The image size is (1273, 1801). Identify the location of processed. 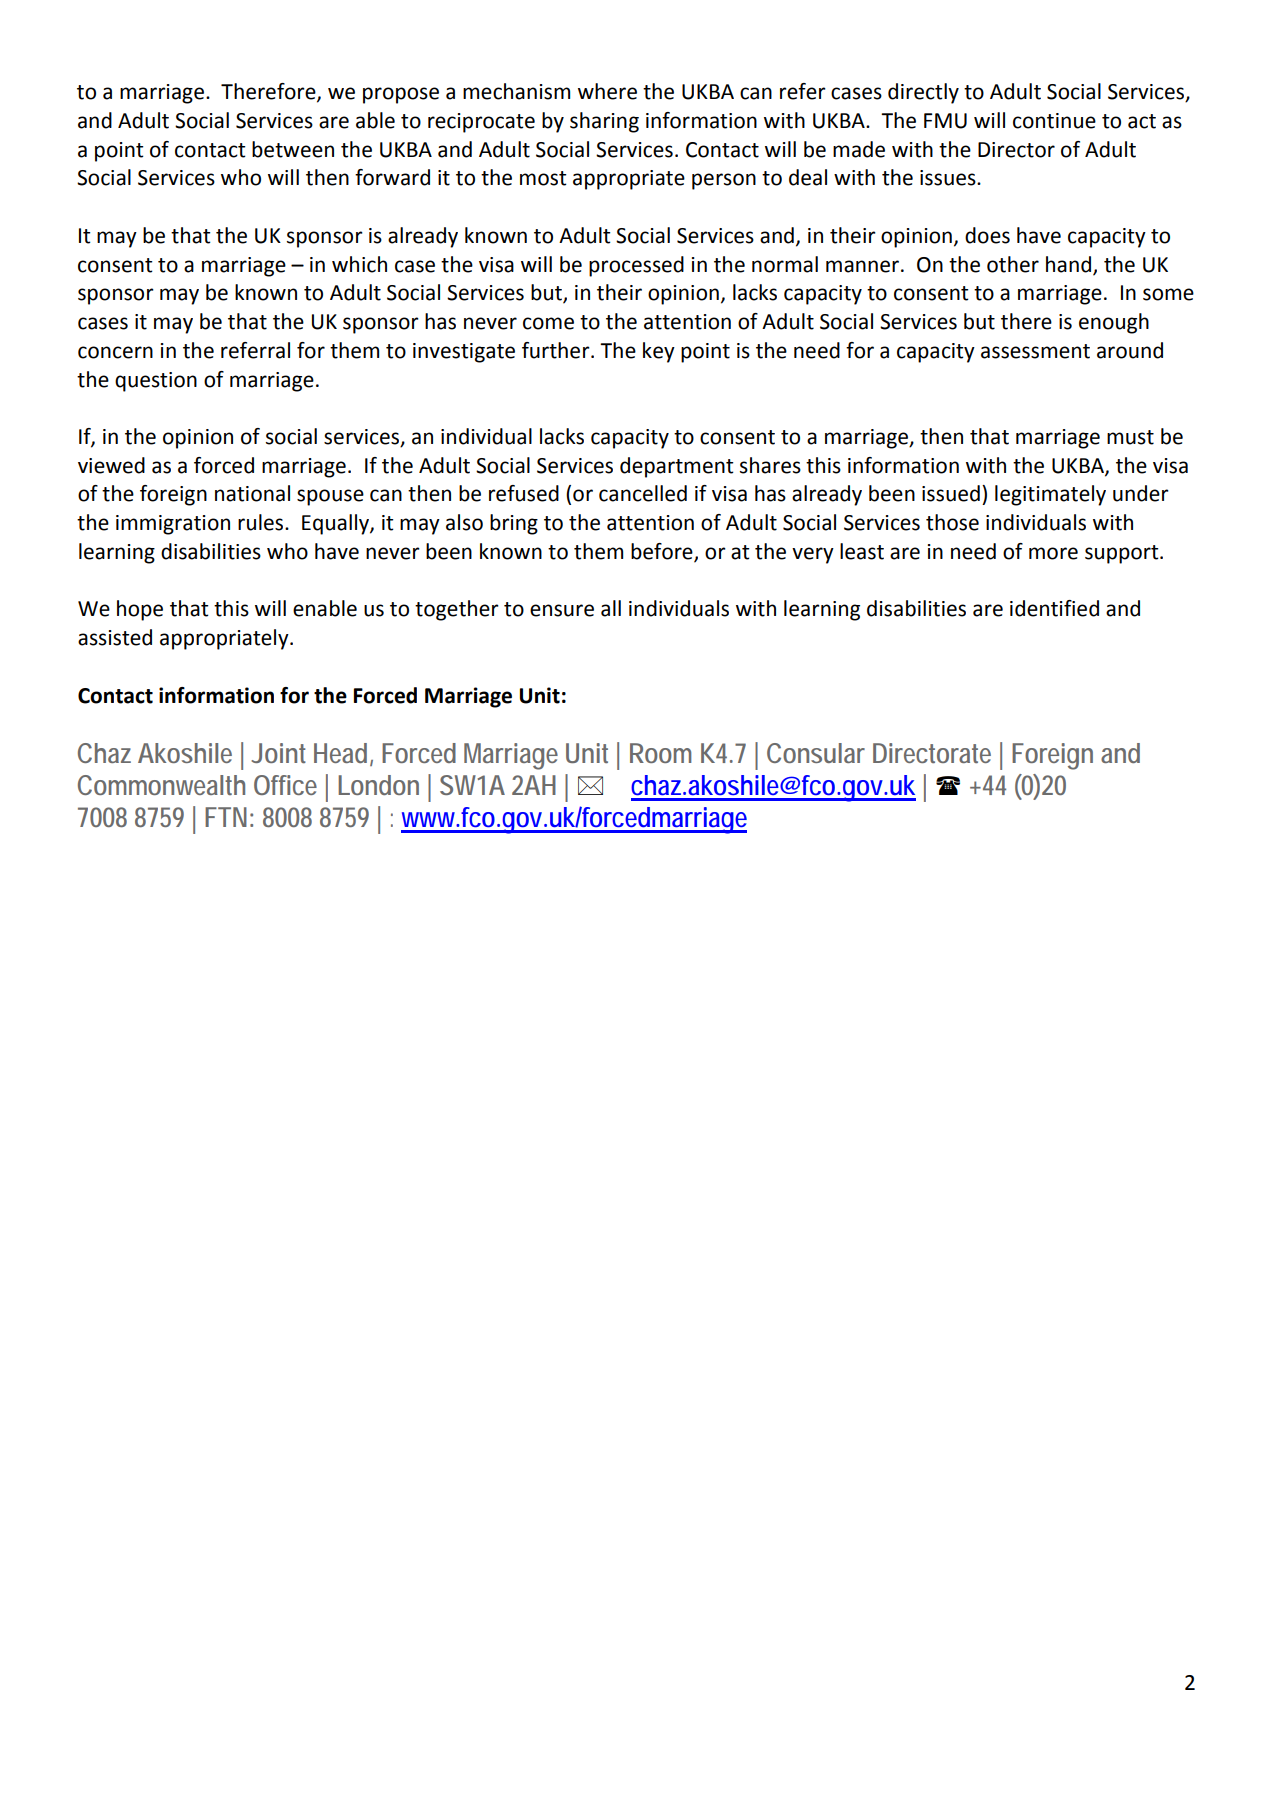
(636, 266).
